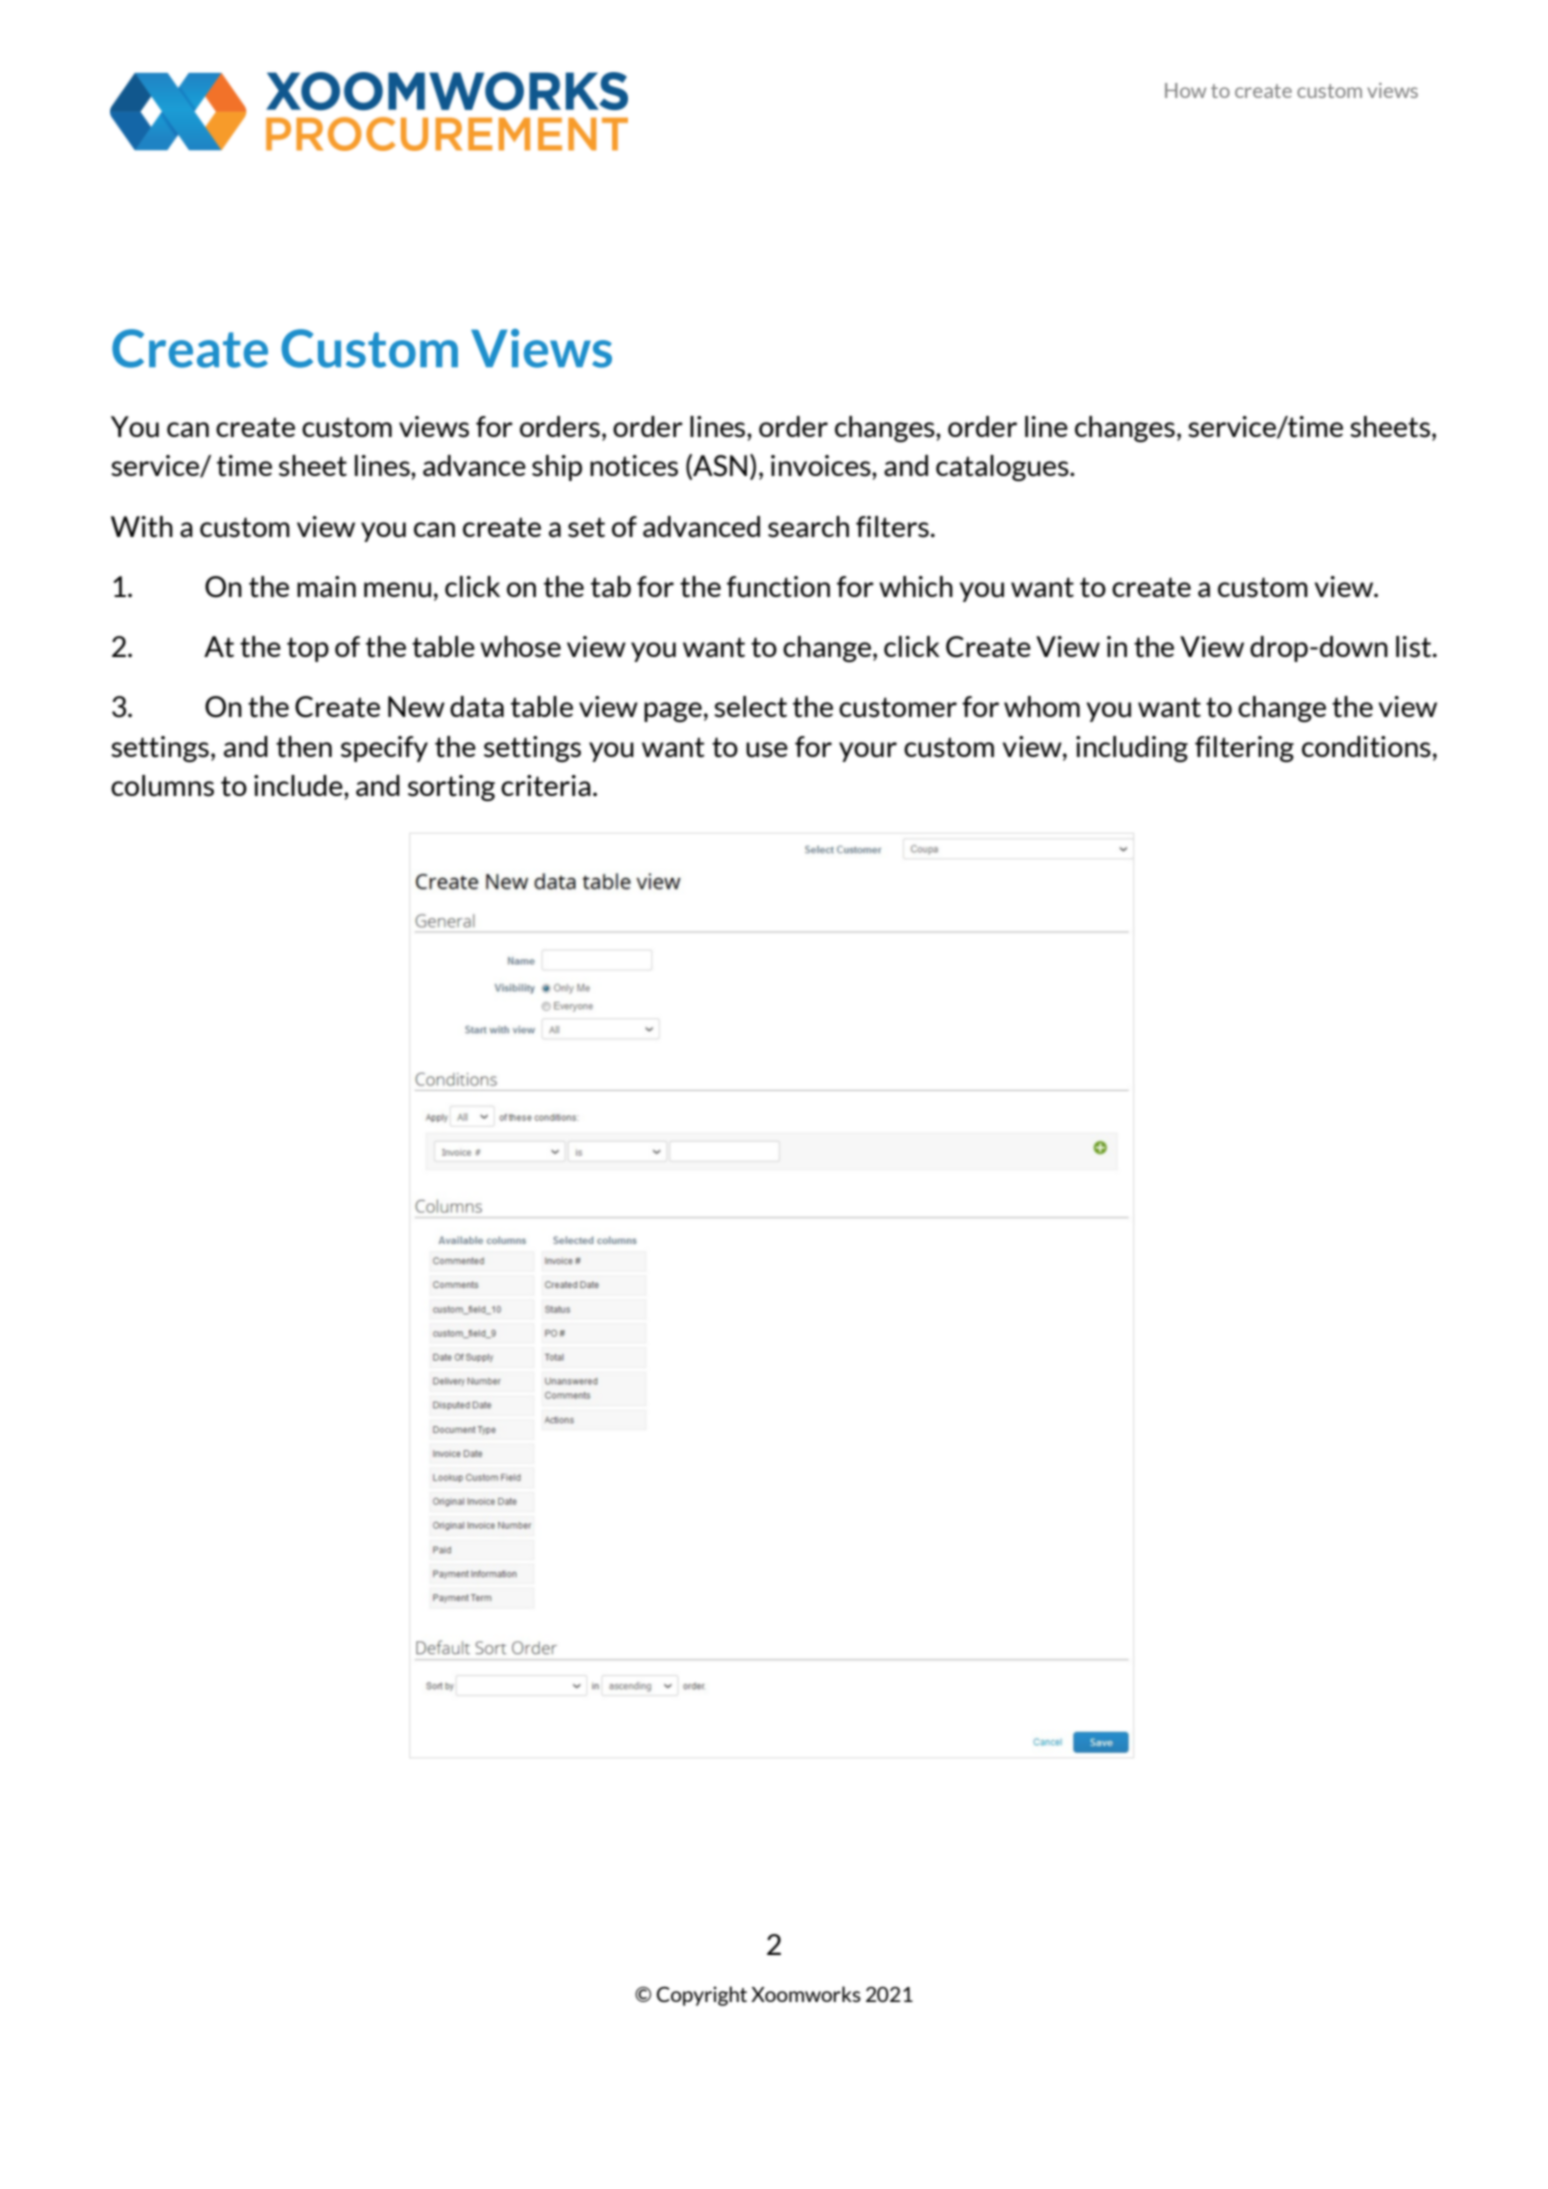 This image has width=1548, height=2189. I want to click on your, so click(868, 752).
